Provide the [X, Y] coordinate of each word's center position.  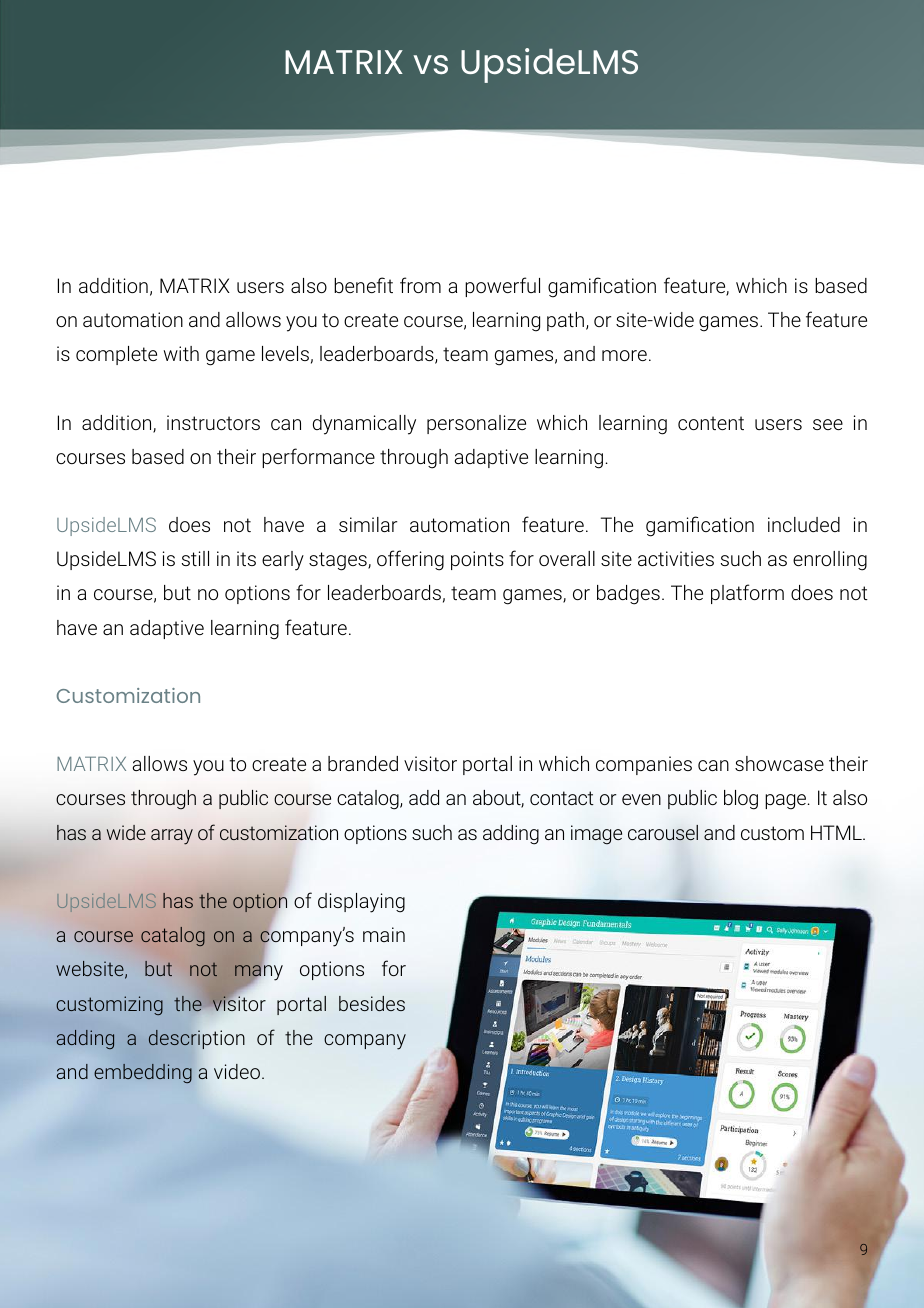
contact [562, 798]
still [195, 558]
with [181, 353]
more [624, 355]
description [196, 1039]
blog [741, 800]
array [172, 837]
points [477, 560]
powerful [502, 287]
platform [747, 594]
